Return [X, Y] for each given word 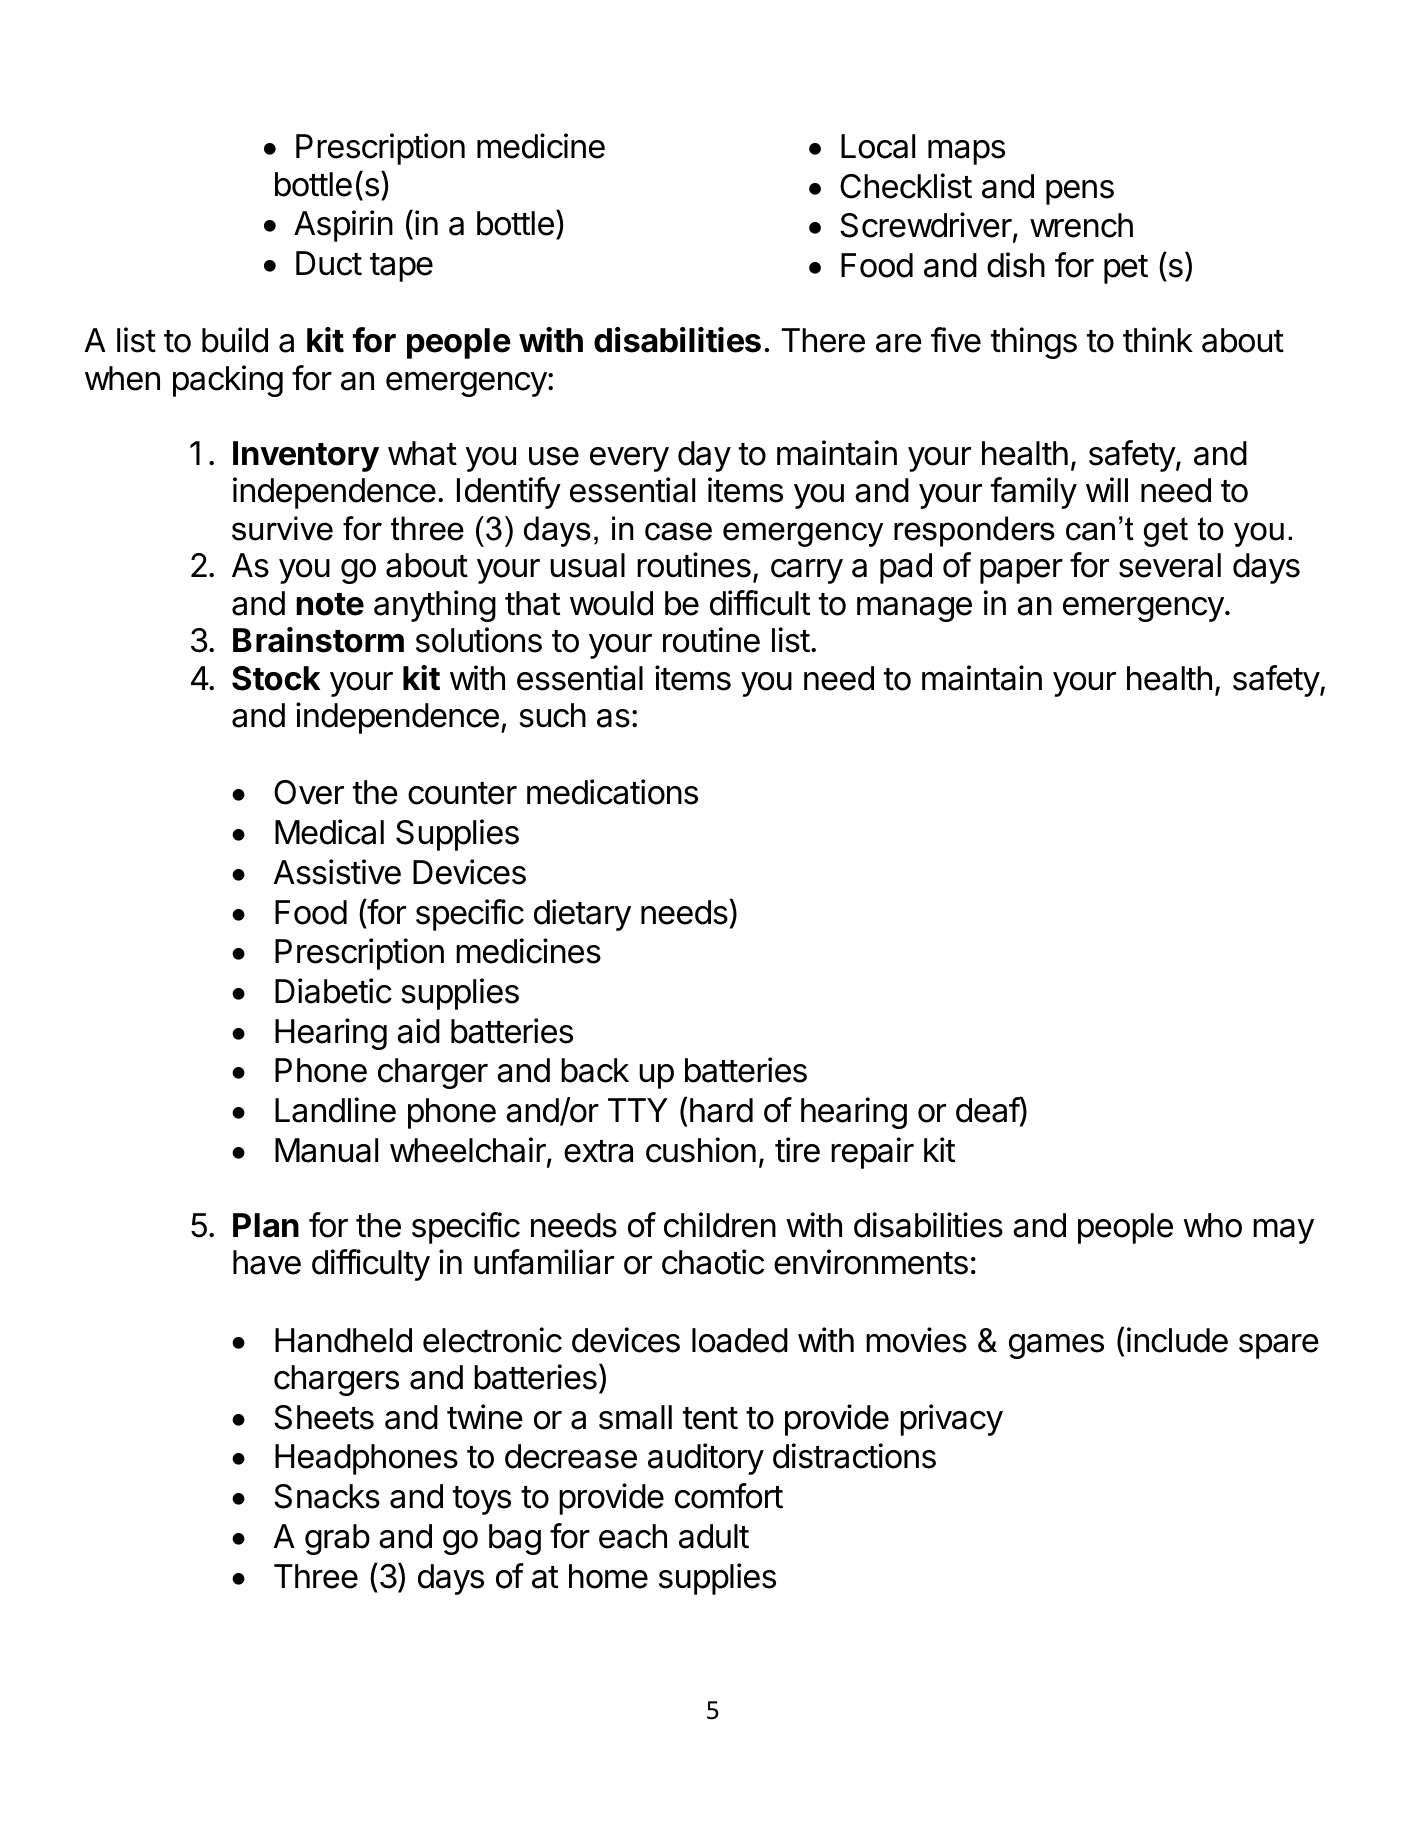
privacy [951, 1420]
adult [714, 1536]
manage [914, 609]
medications [612, 792]
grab [337, 1539]
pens [1080, 192]
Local [878, 146]
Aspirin [343, 226]
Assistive [337, 872]
